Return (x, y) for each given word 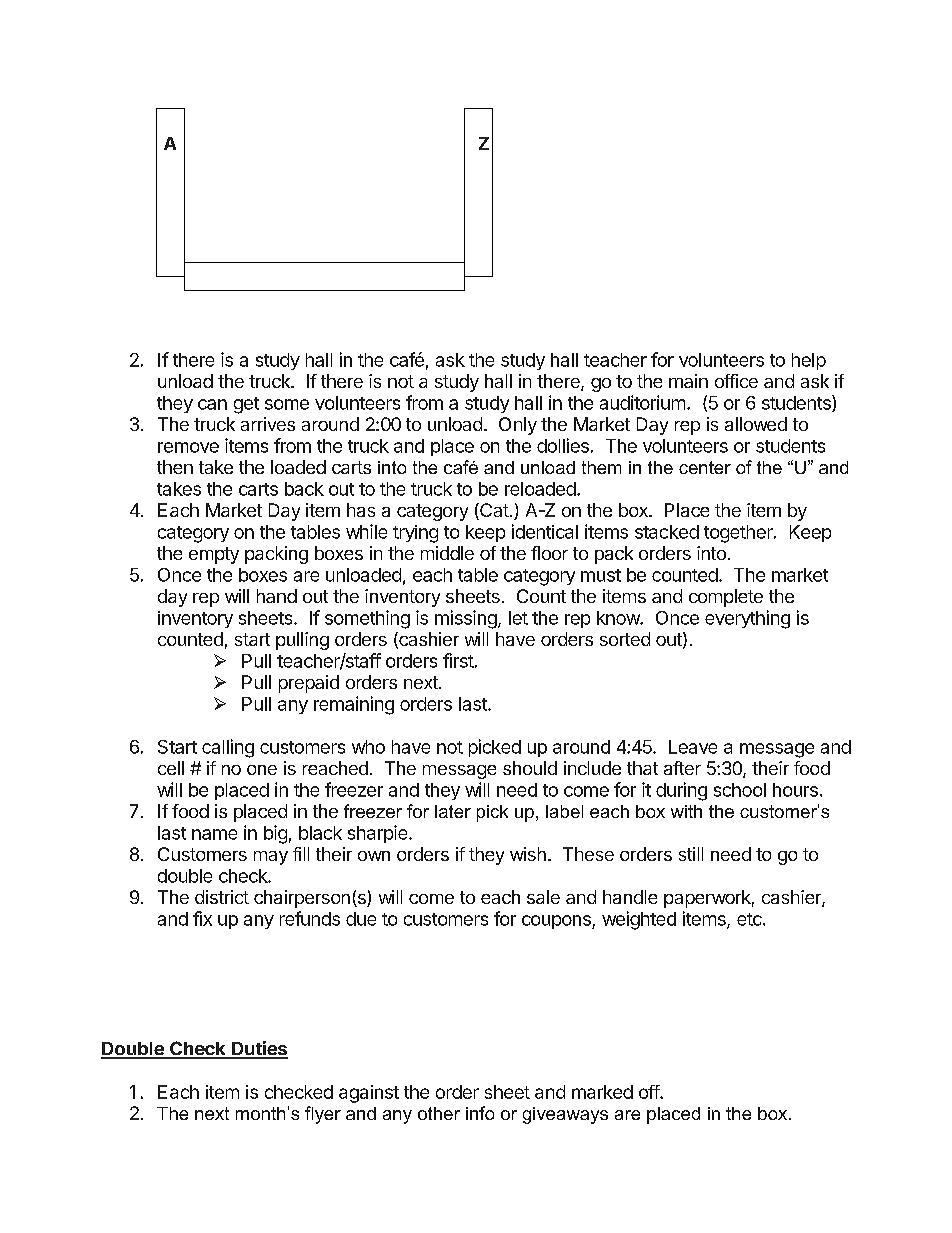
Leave (693, 747)
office (736, 381)
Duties (259, 1049)
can (212, 404)
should (530, 768)
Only (518, 426)
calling (228, 748)
